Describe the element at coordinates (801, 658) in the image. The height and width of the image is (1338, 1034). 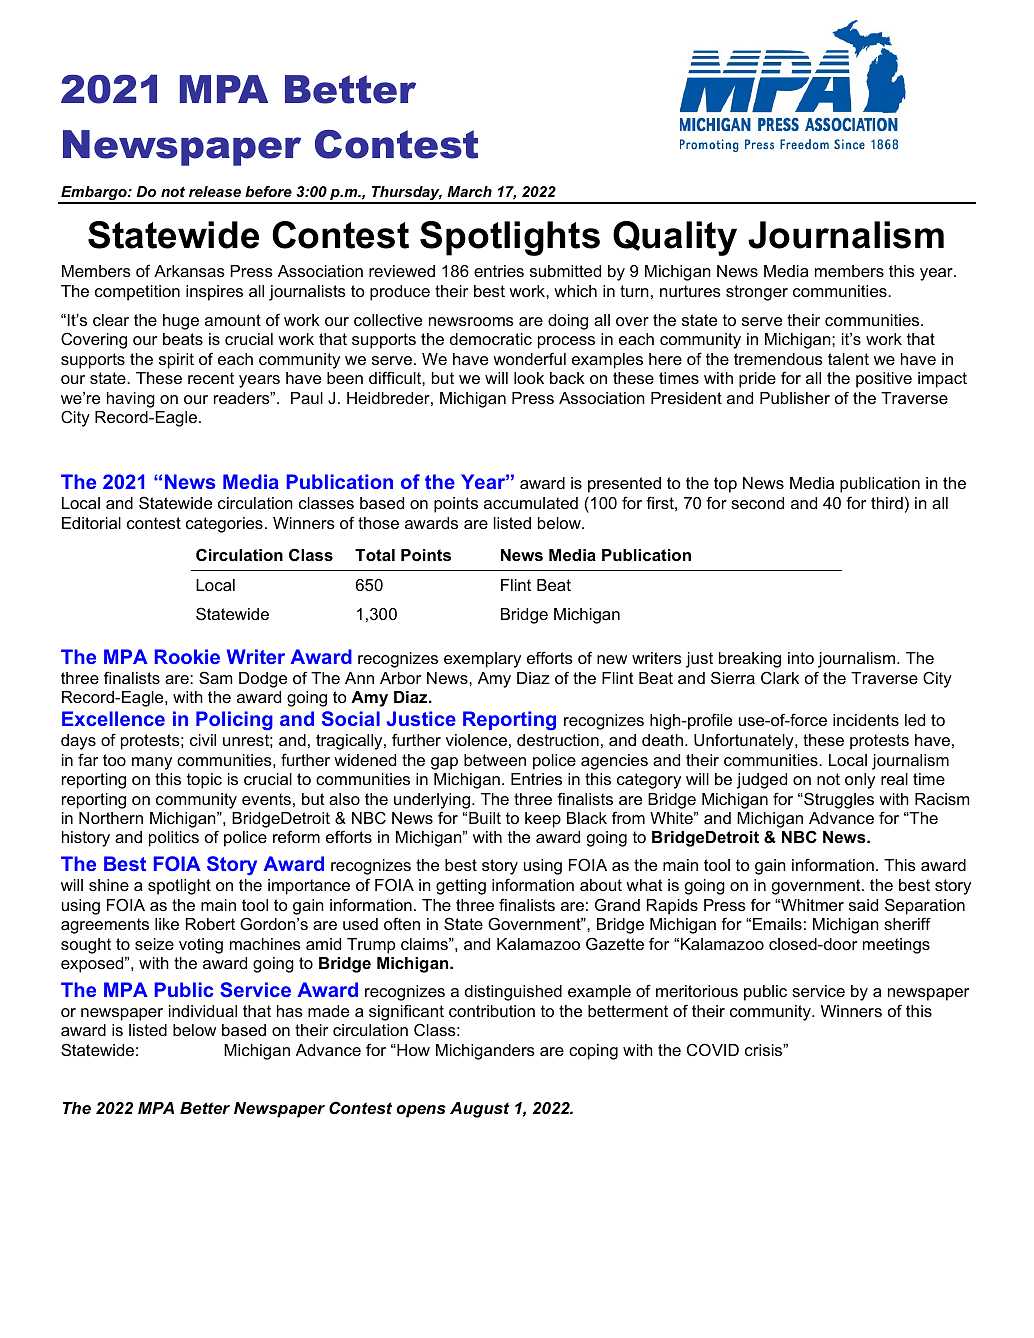
I see `into` at that location.
